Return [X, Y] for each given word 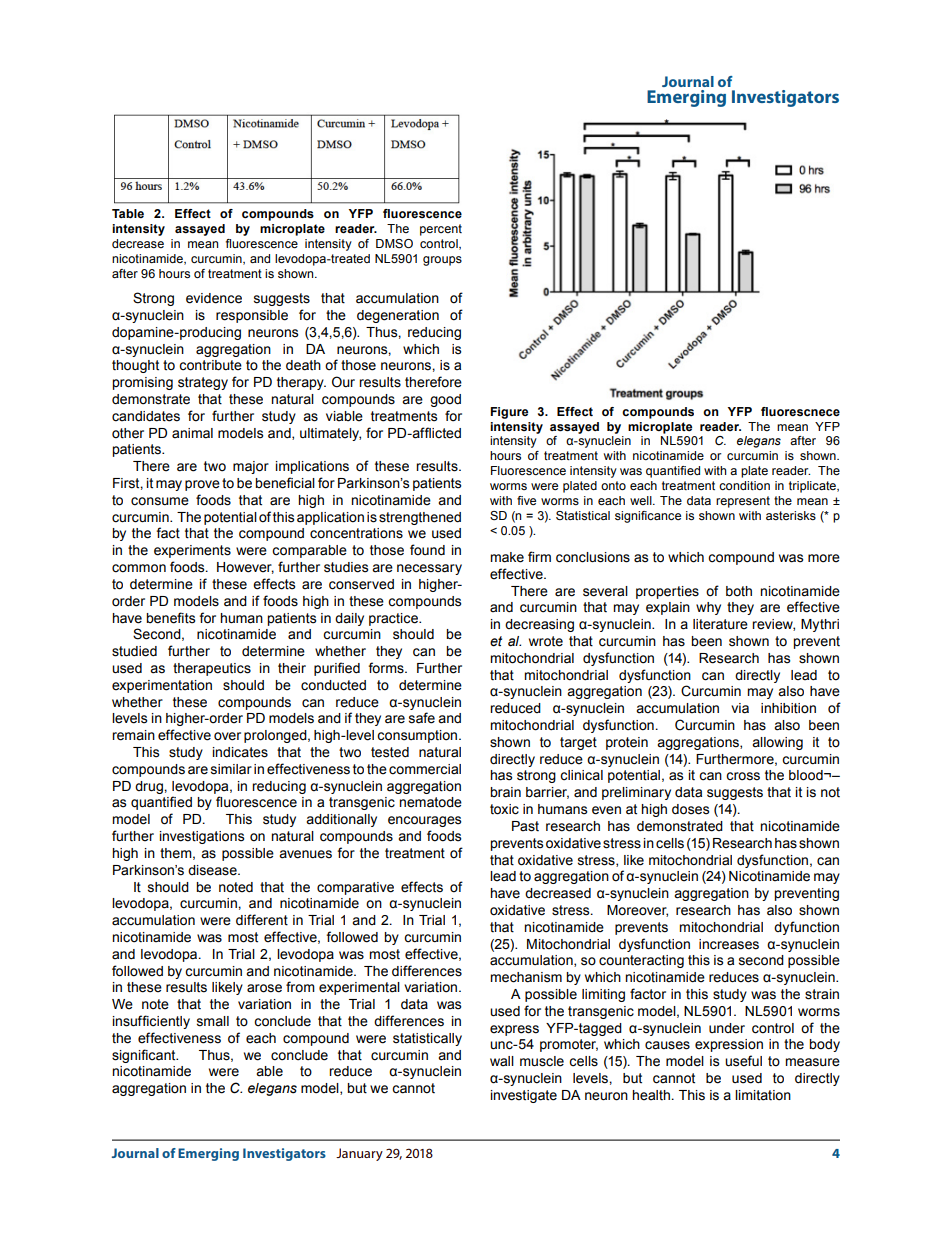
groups [442, 261]
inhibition [788, 708]
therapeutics [212, 669]
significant [145, 1056]
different [262, 920]
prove [202, 485]
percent [441, 230]
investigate [524, 1096]
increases [729, 944]
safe [422, 718]
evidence [214, 298]
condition [744, 485]
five [526, 500]
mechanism [526, 977]
